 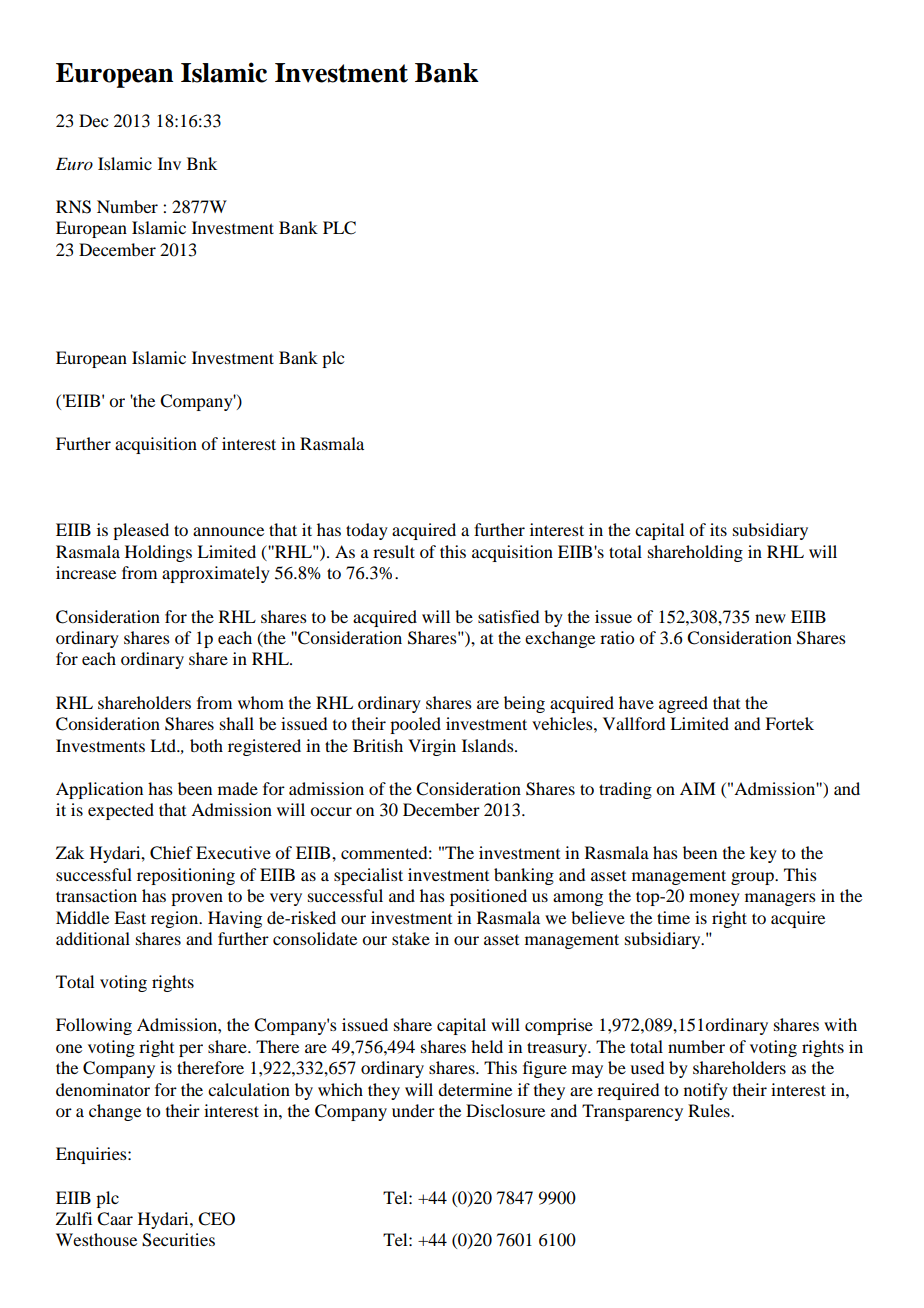 What do you see at coordinates (73, 207) in the image?
I see `RNS` at bounding box center [73, 207].
